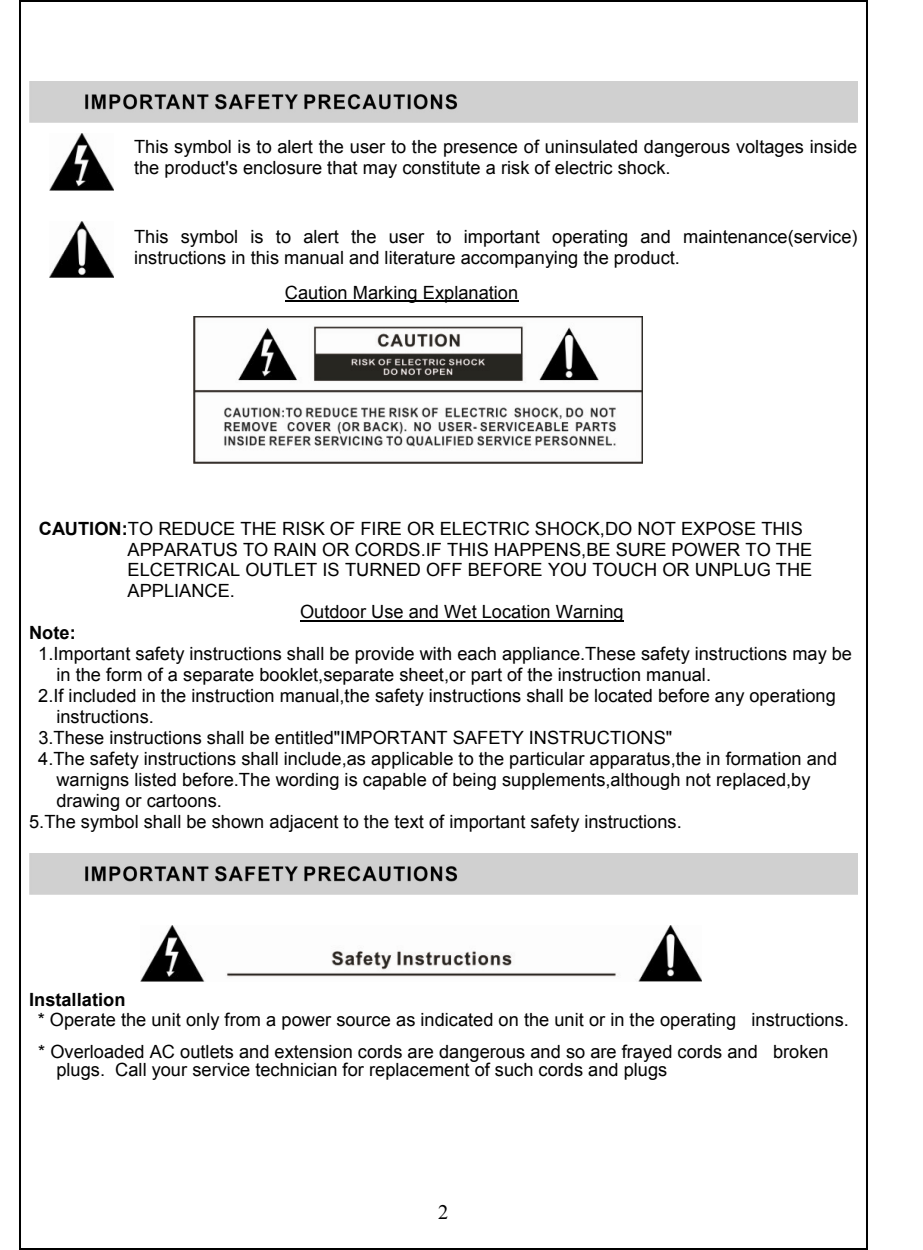 The image size is (923, 1250). I want to click on UNPLUG, so click(733, 569).
